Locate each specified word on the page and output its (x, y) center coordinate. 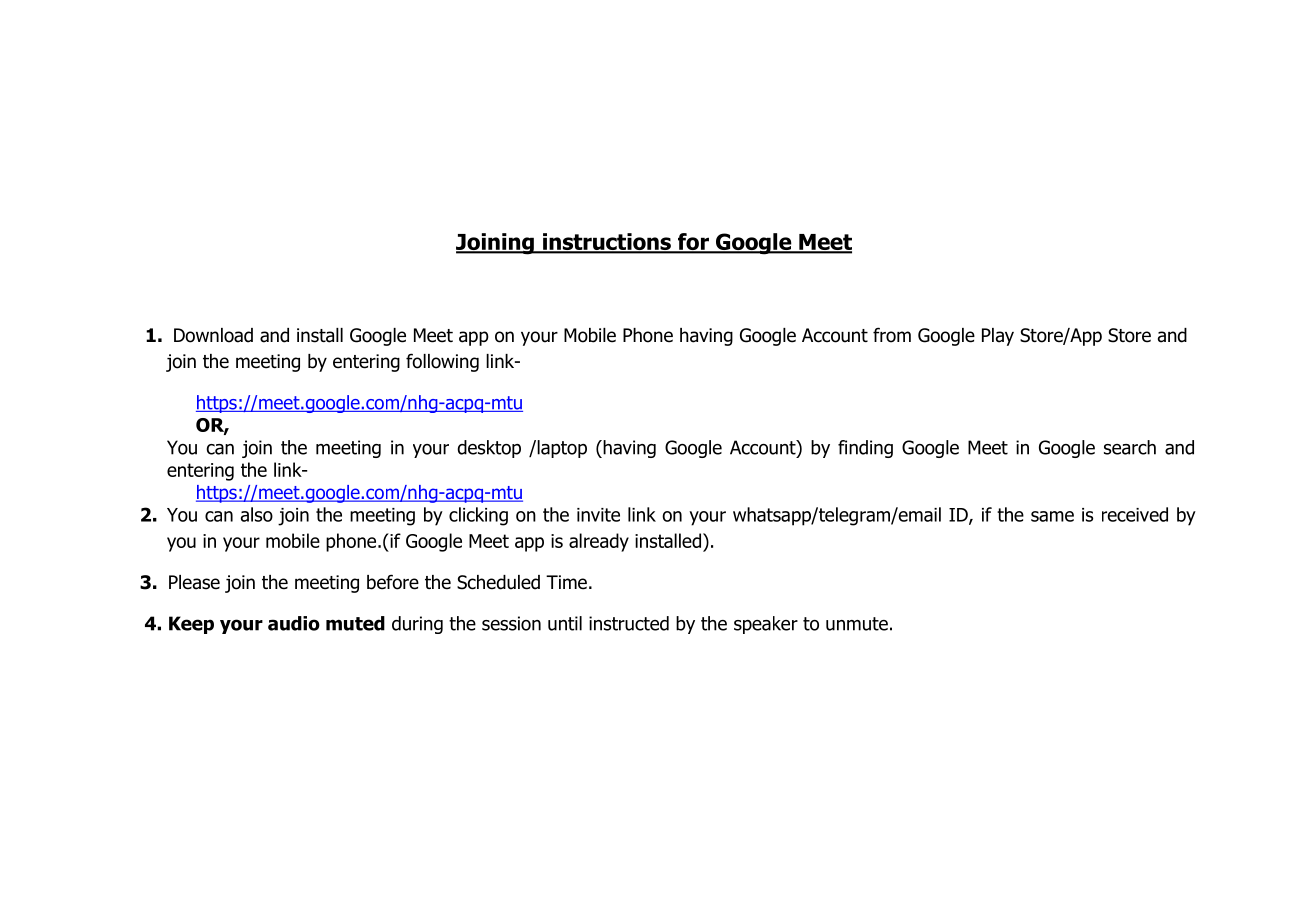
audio (294, 623)
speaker (766, 625)
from (892, 335)
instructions (606, 243)
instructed (629, 623)
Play (998, 337)
